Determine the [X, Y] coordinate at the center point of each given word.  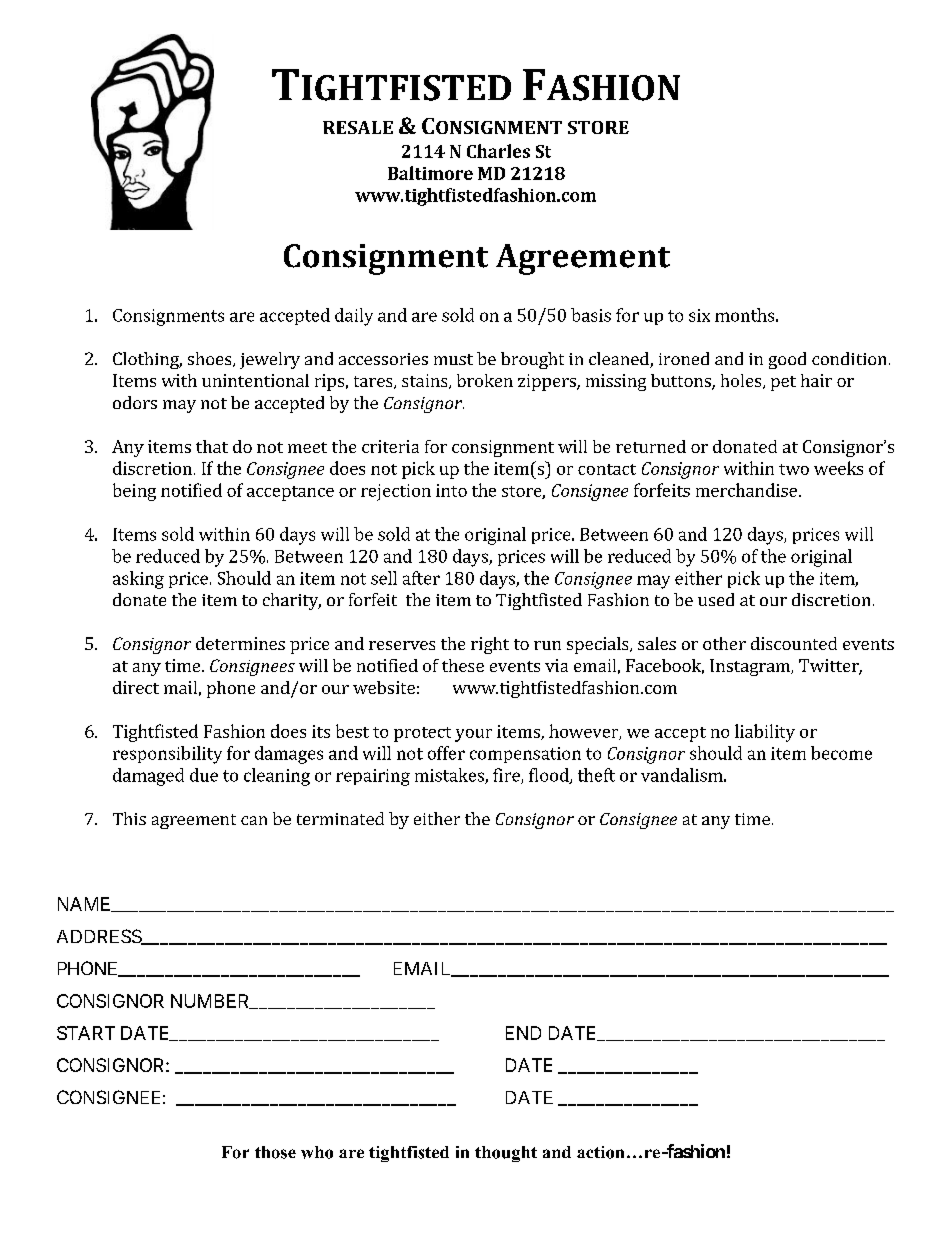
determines [240, 643]
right [490, 645]
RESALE [358, 127]
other [724, 643]
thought [506, 1154]
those [275, 1152]
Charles [498, 151]
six [699, 315]
